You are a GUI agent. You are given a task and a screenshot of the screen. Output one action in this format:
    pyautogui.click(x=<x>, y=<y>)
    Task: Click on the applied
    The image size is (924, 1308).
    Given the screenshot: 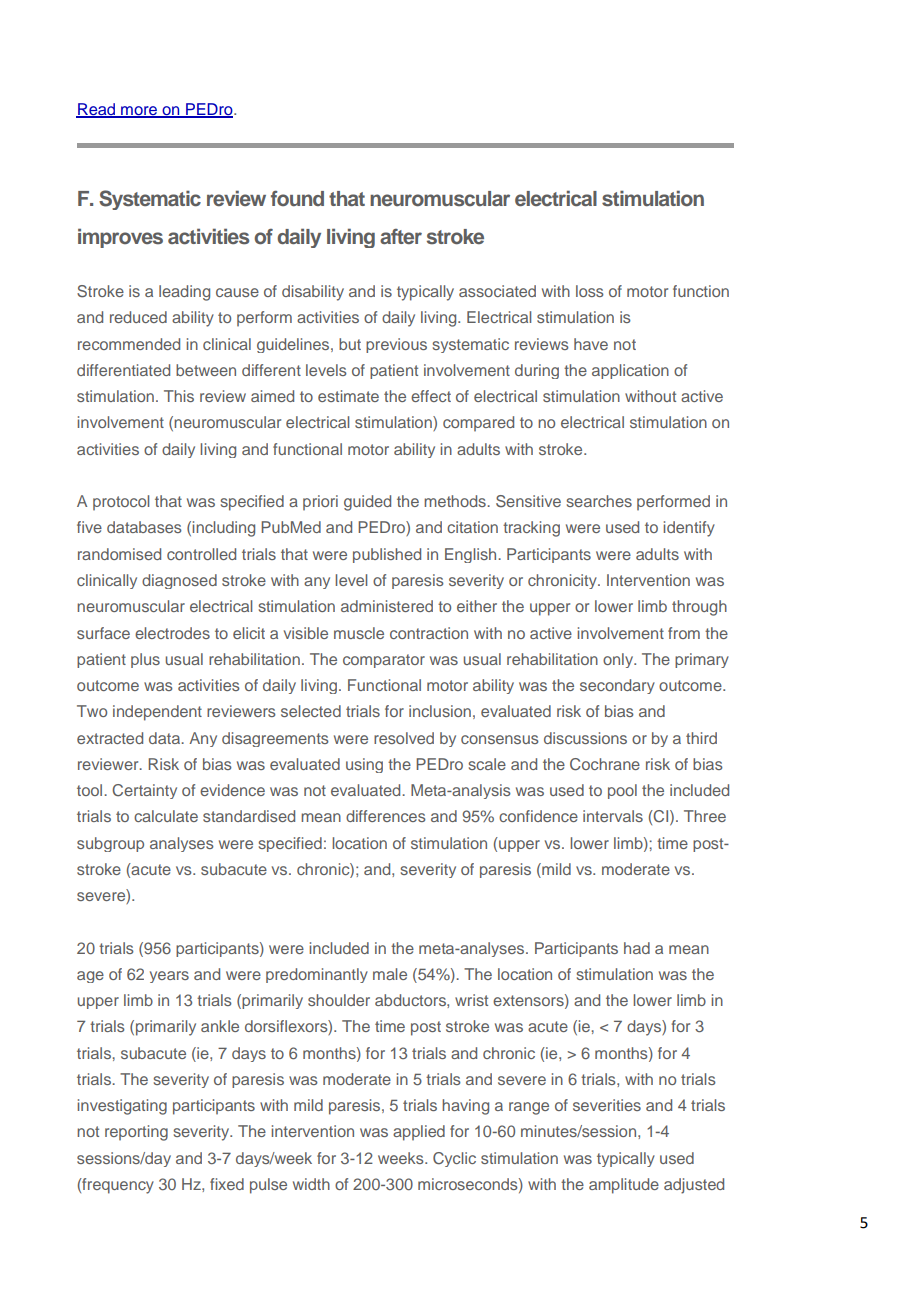 What is the action you would take?
    pyautogui.click(x=419, y=1133)
